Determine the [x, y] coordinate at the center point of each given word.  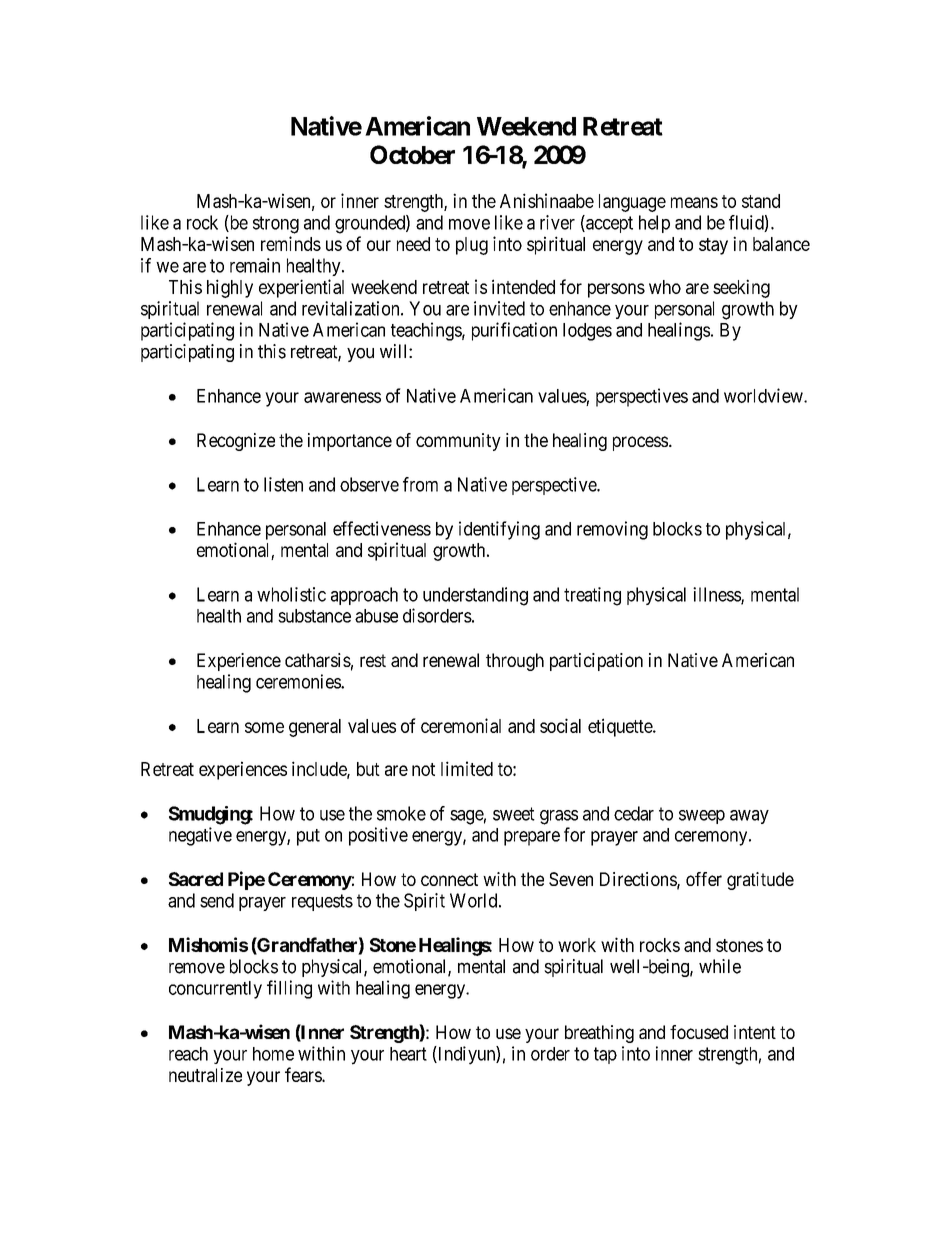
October [412, 154]
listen [283, 484]
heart [408, 1054]
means [694, 202]
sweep [702, 817]
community [458, 442]
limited [467, 768]
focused [699, 1032]
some [264, 727]
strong [276, 225]
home [273, 1054]
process [640, 443]
